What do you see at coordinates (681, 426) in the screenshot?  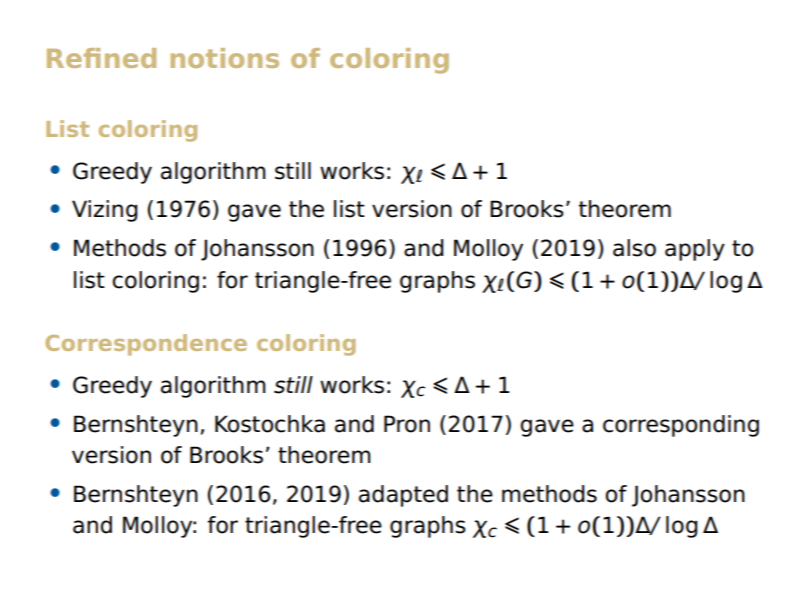 I see `corresponding` at bounding box center [681, 426].
